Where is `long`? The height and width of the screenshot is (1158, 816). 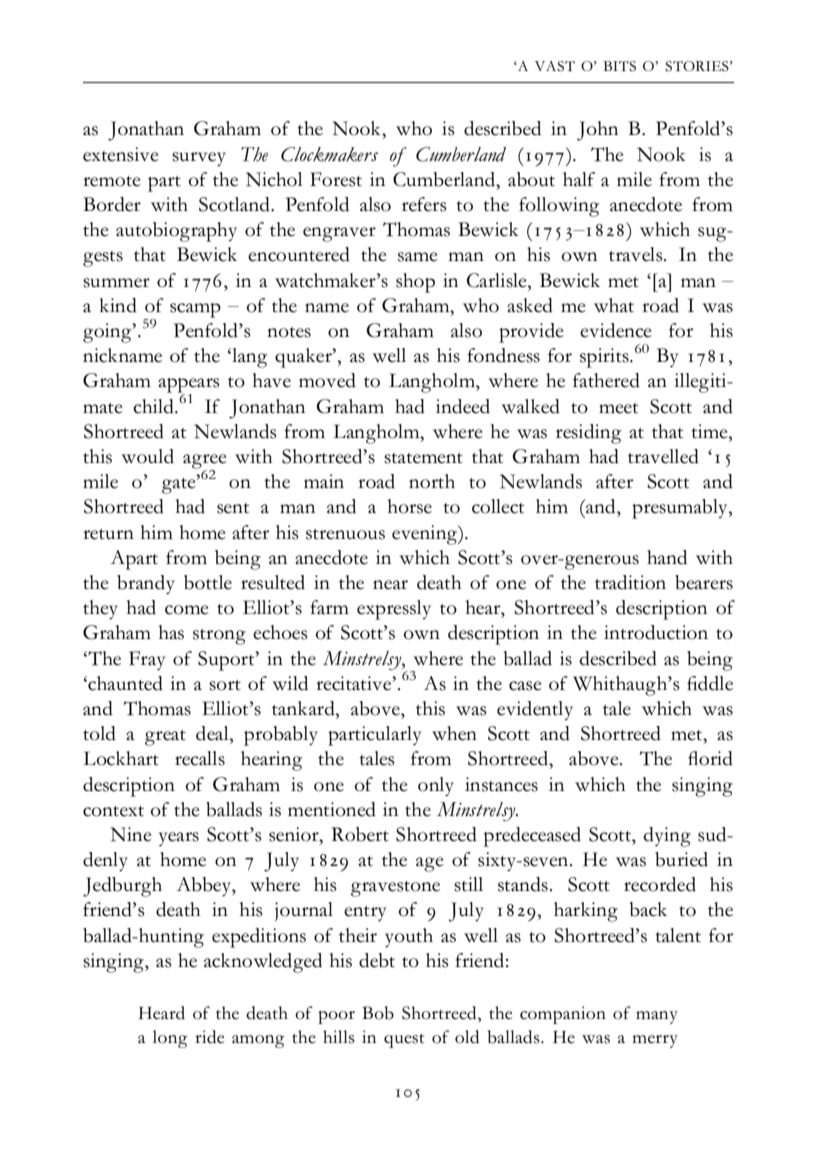 long is located at coordinates (170, 1039).
